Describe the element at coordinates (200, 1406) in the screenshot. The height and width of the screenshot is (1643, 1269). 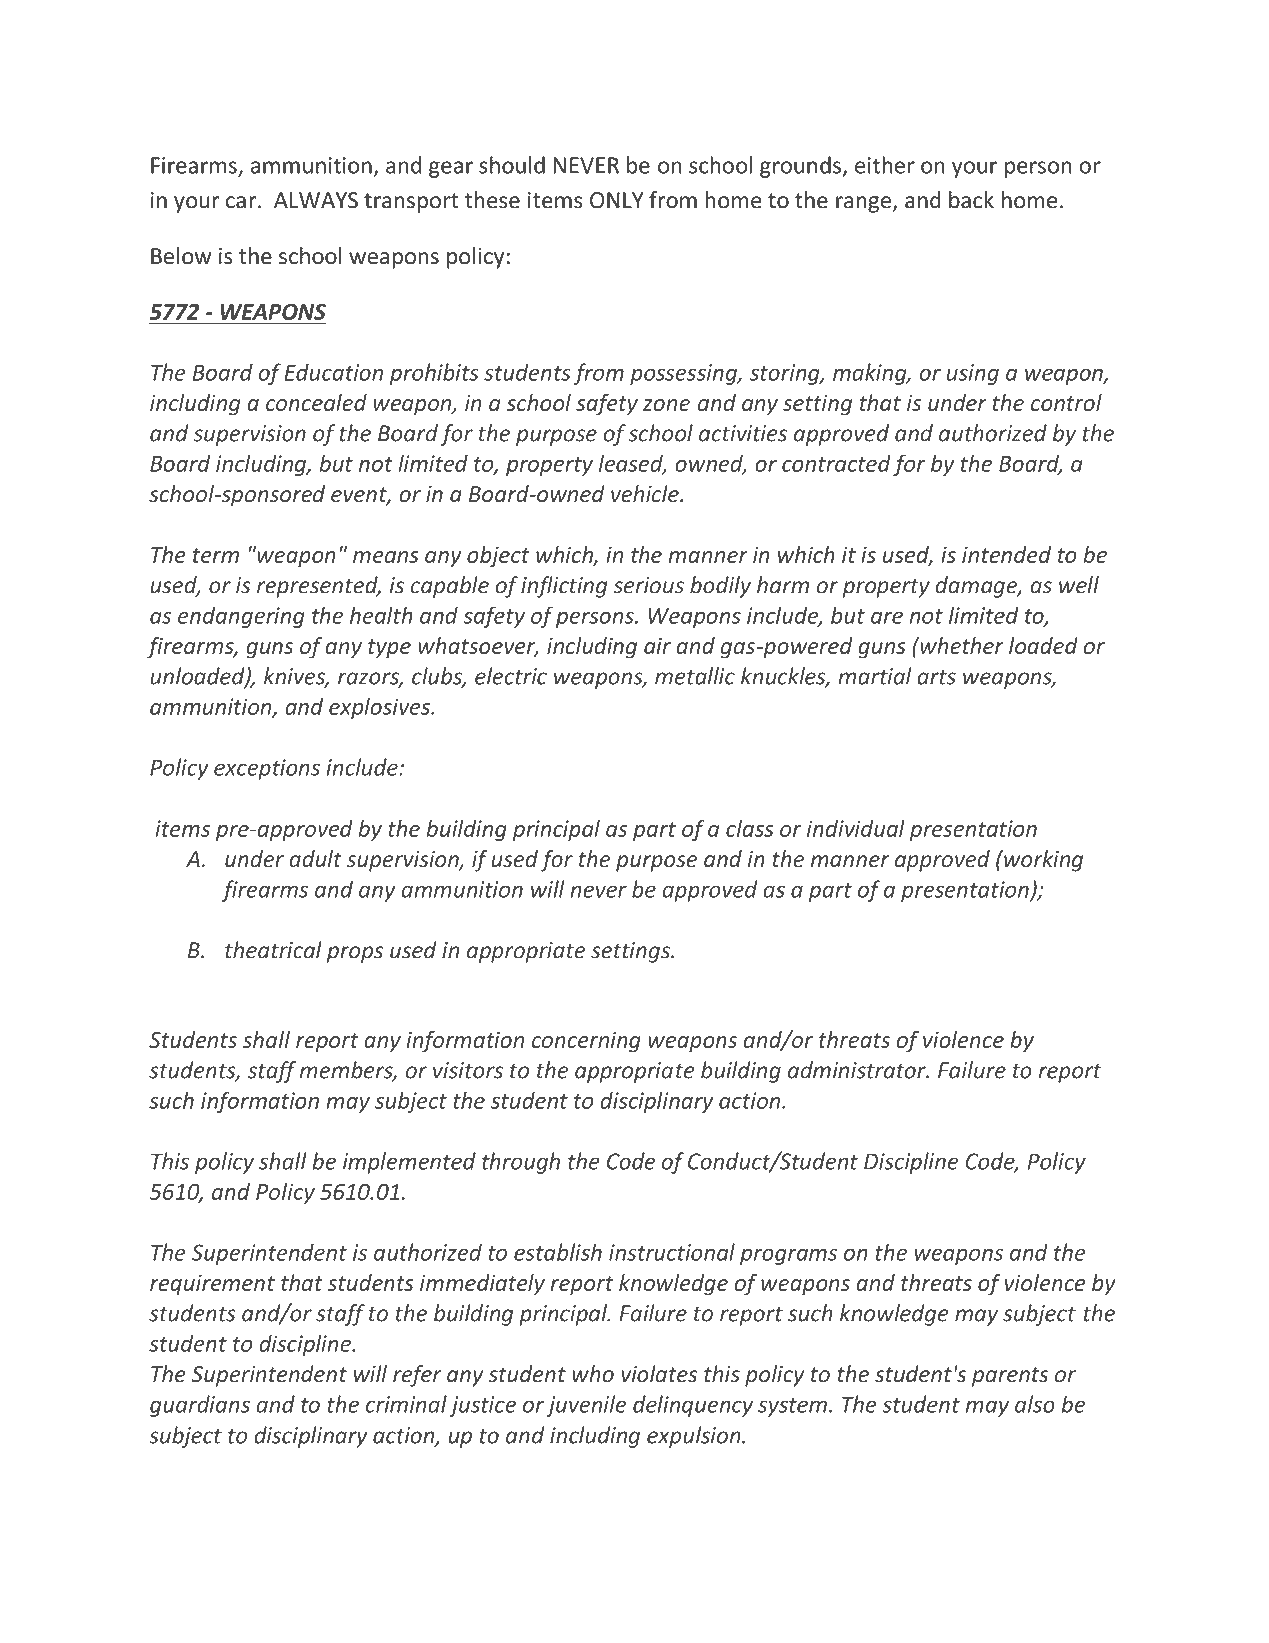
I see `guardians` at that location.
